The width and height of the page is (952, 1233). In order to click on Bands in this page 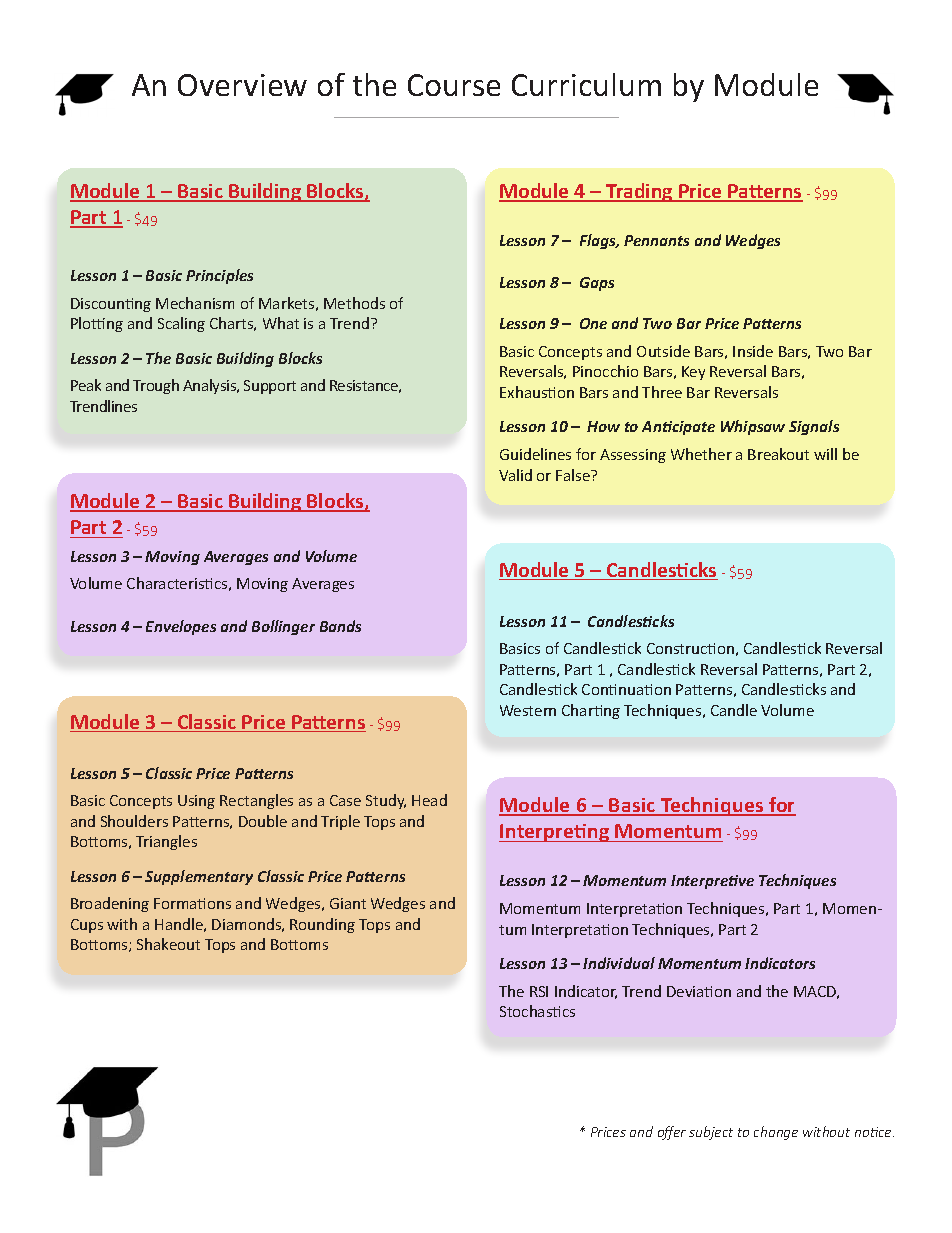, I will do `click(340, 626)`.
